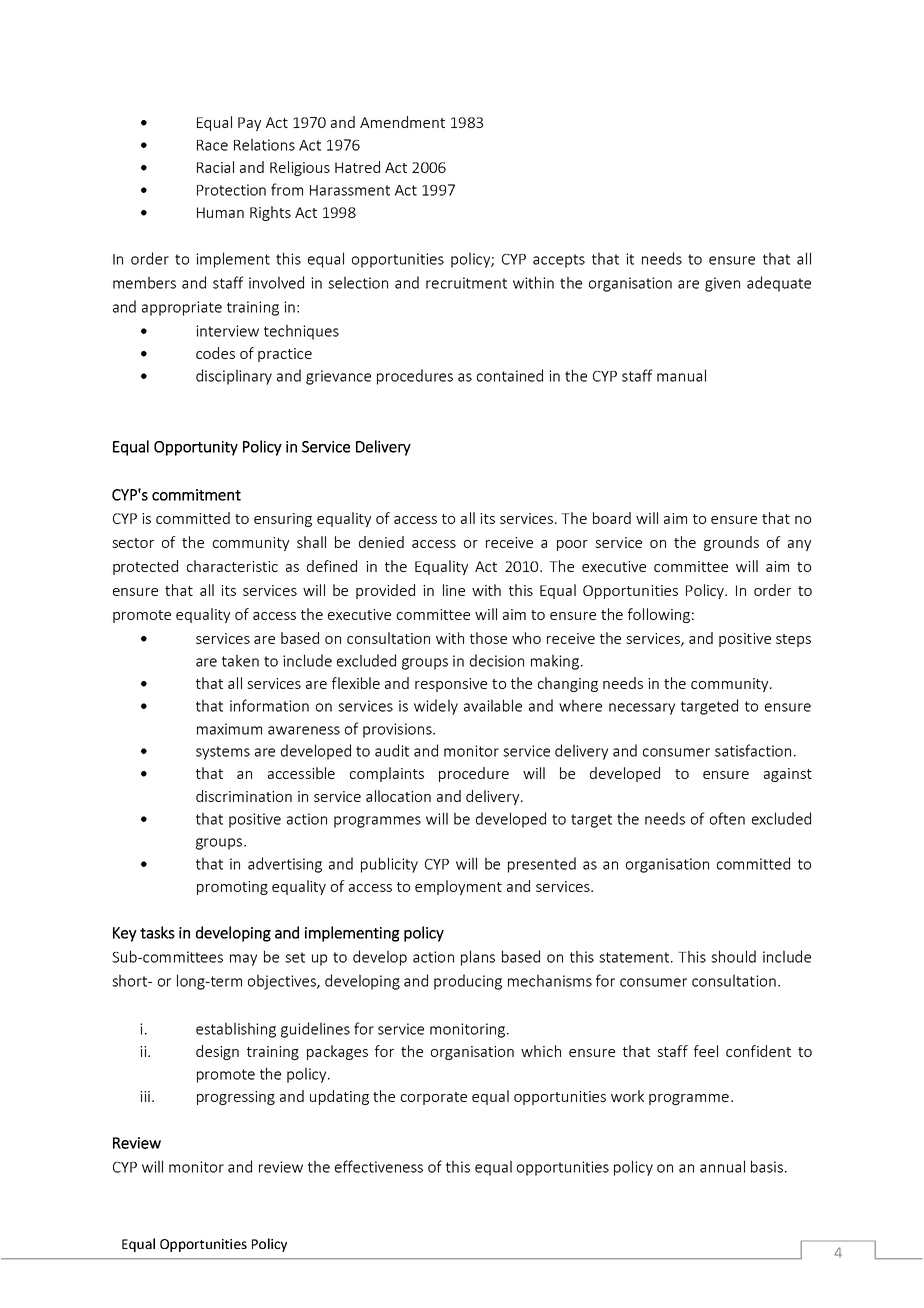 This screenshot has height=1308, width=924. Describe the element at coordinates (232, 888) in the screenshot. I see `promoting` at that location.
